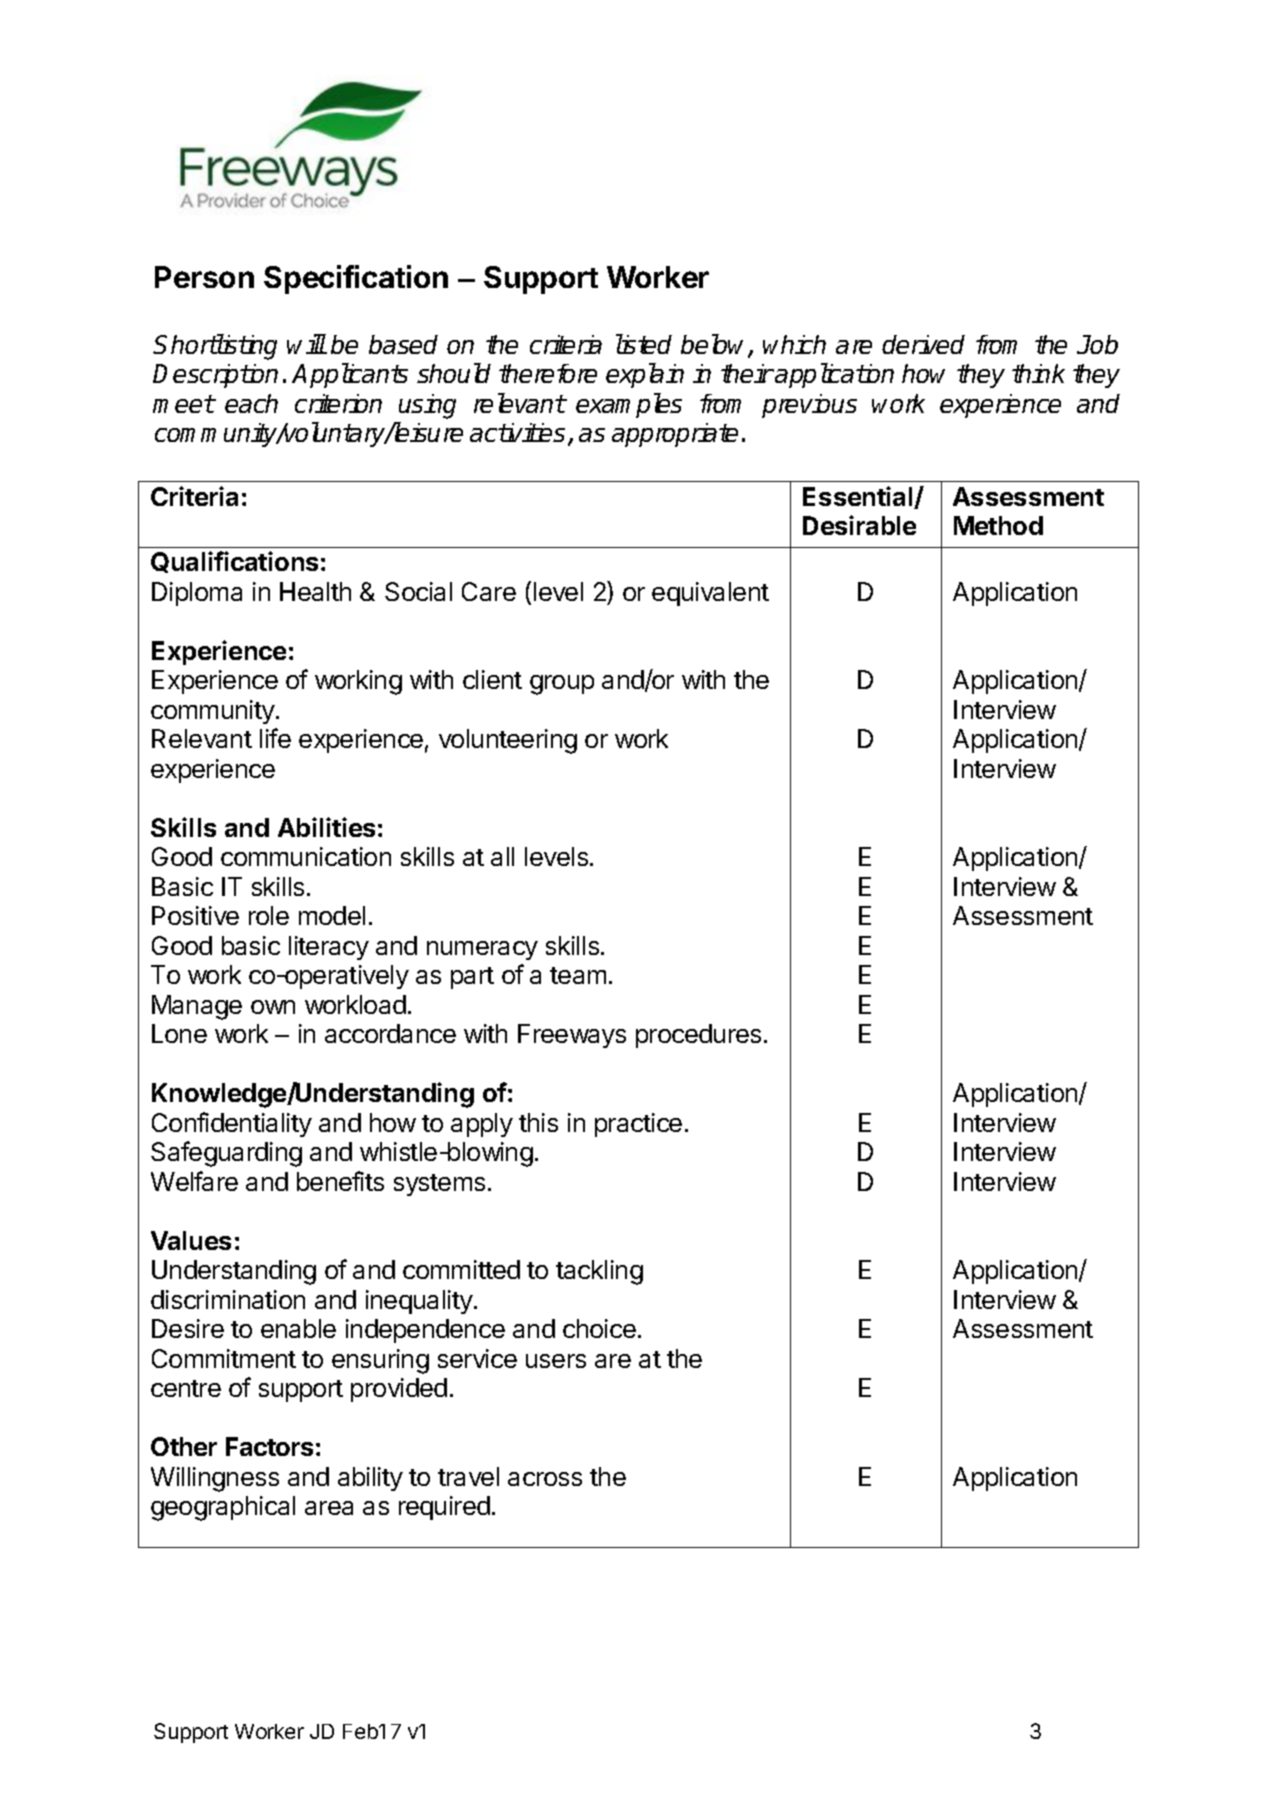 The width and height of the document is (1272, 1799). What do you see at coordinates (578, 975) in the document?
I see `team` at bounding box center [578, 975].
